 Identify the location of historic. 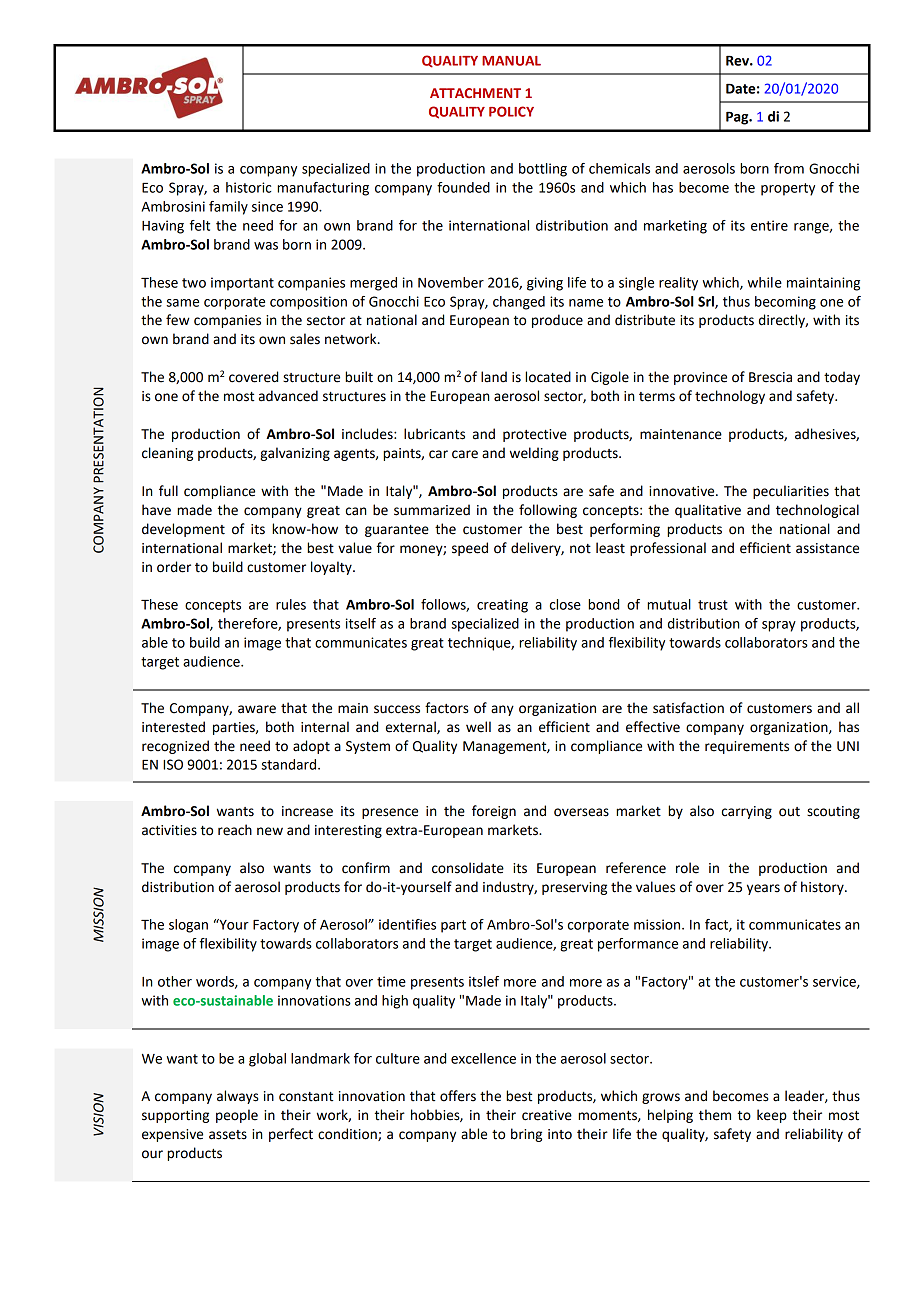
(248, 187).
